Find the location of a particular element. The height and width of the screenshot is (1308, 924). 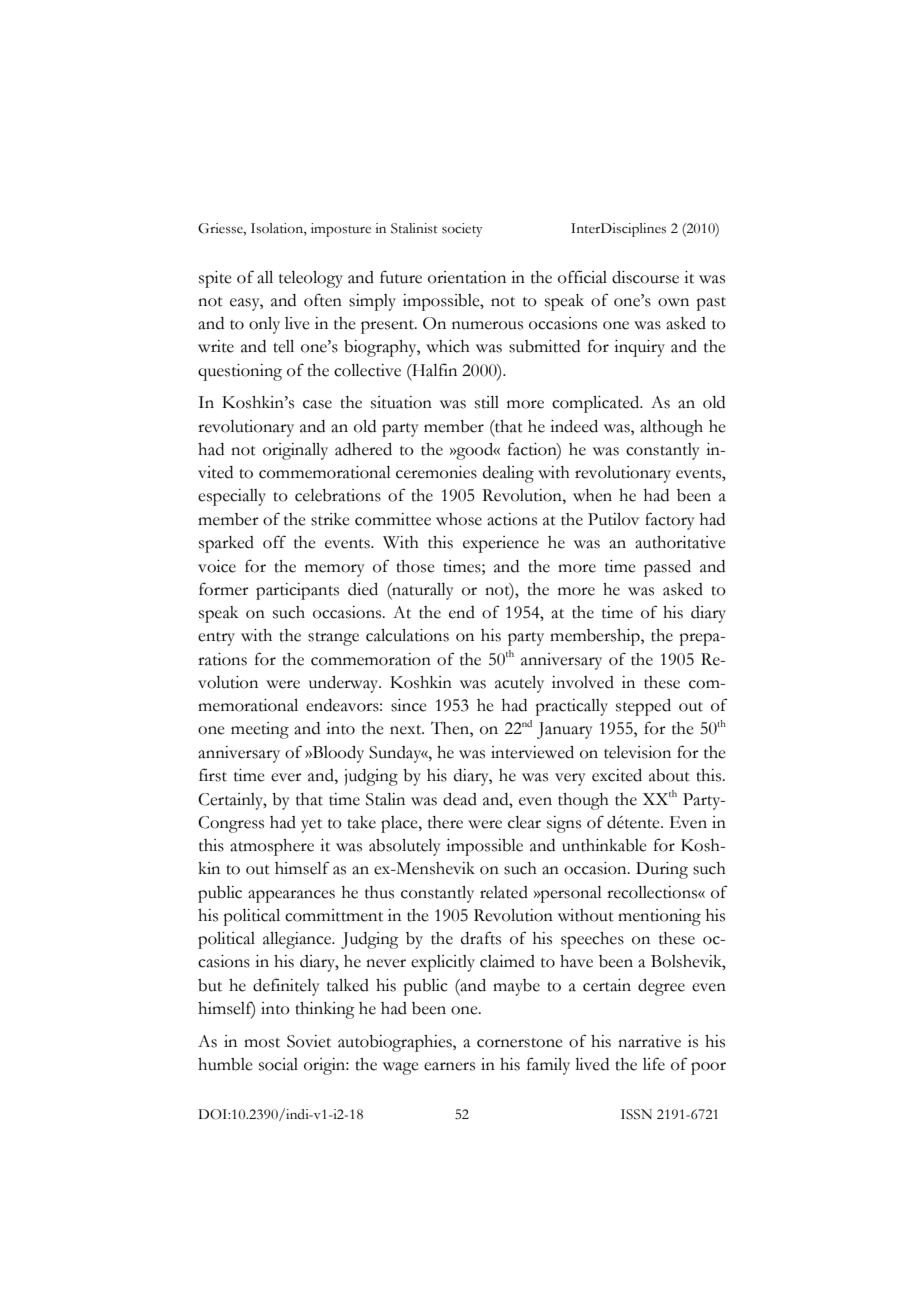

factory is located at coordinates (670, 521).
